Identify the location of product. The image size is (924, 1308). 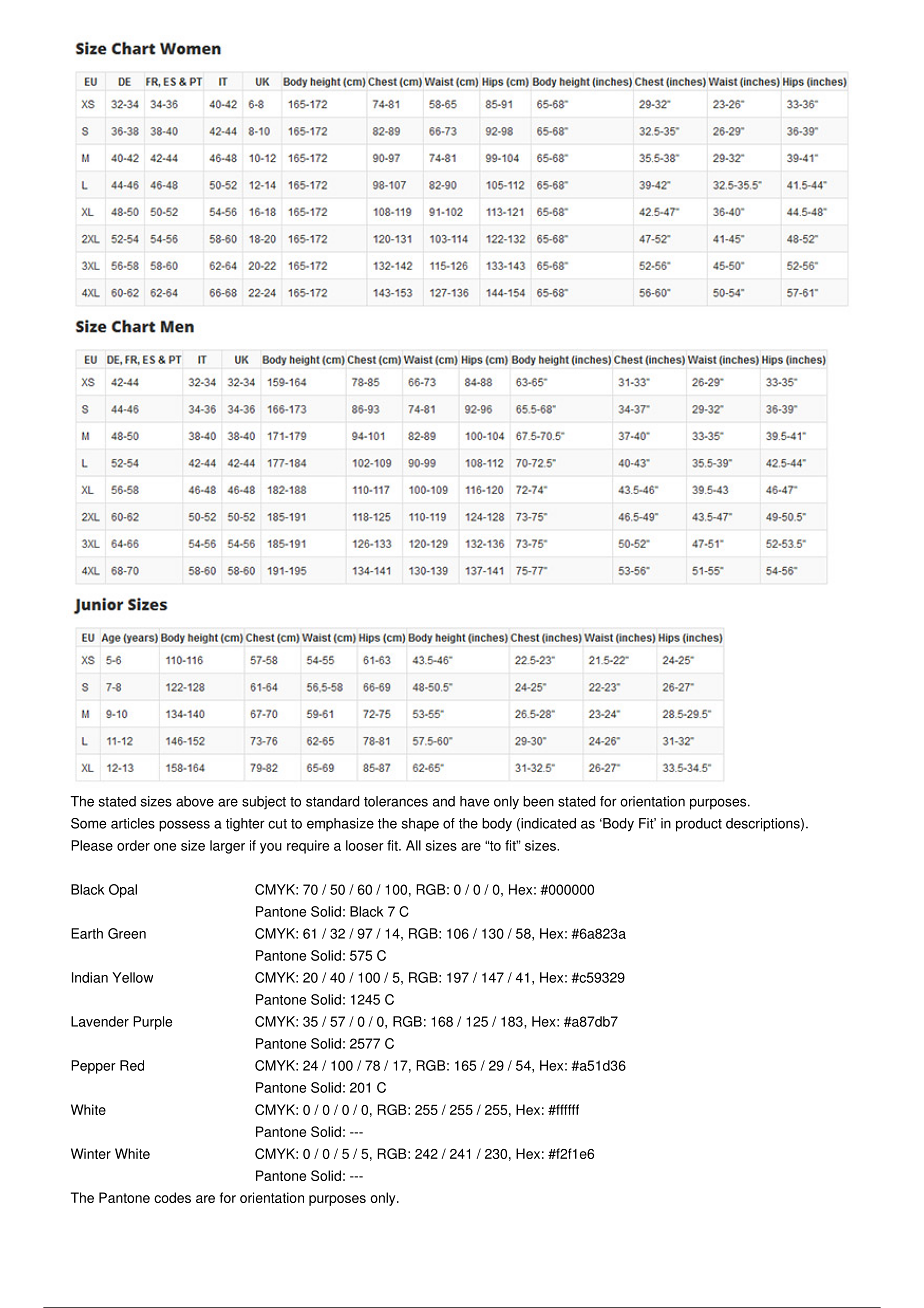
(699, 825).
